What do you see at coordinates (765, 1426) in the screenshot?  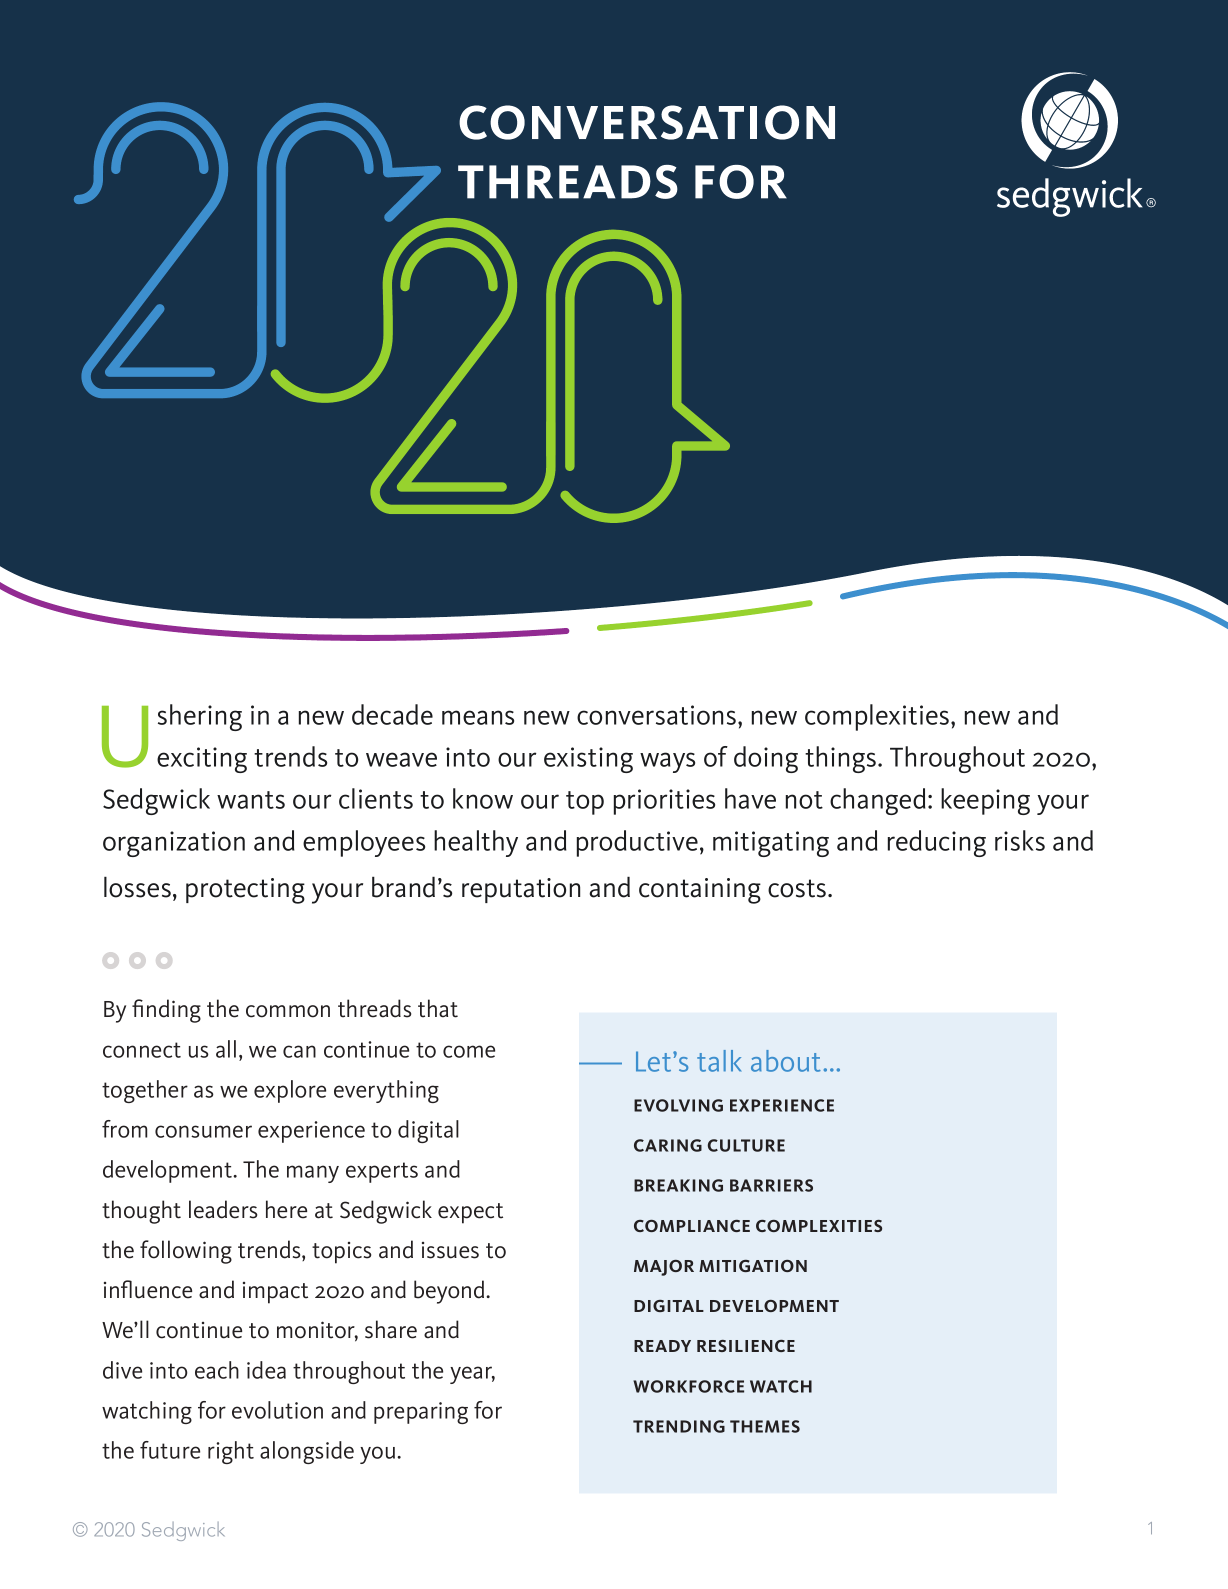 I see `THEMES` at bounding box center [765, 1426].
